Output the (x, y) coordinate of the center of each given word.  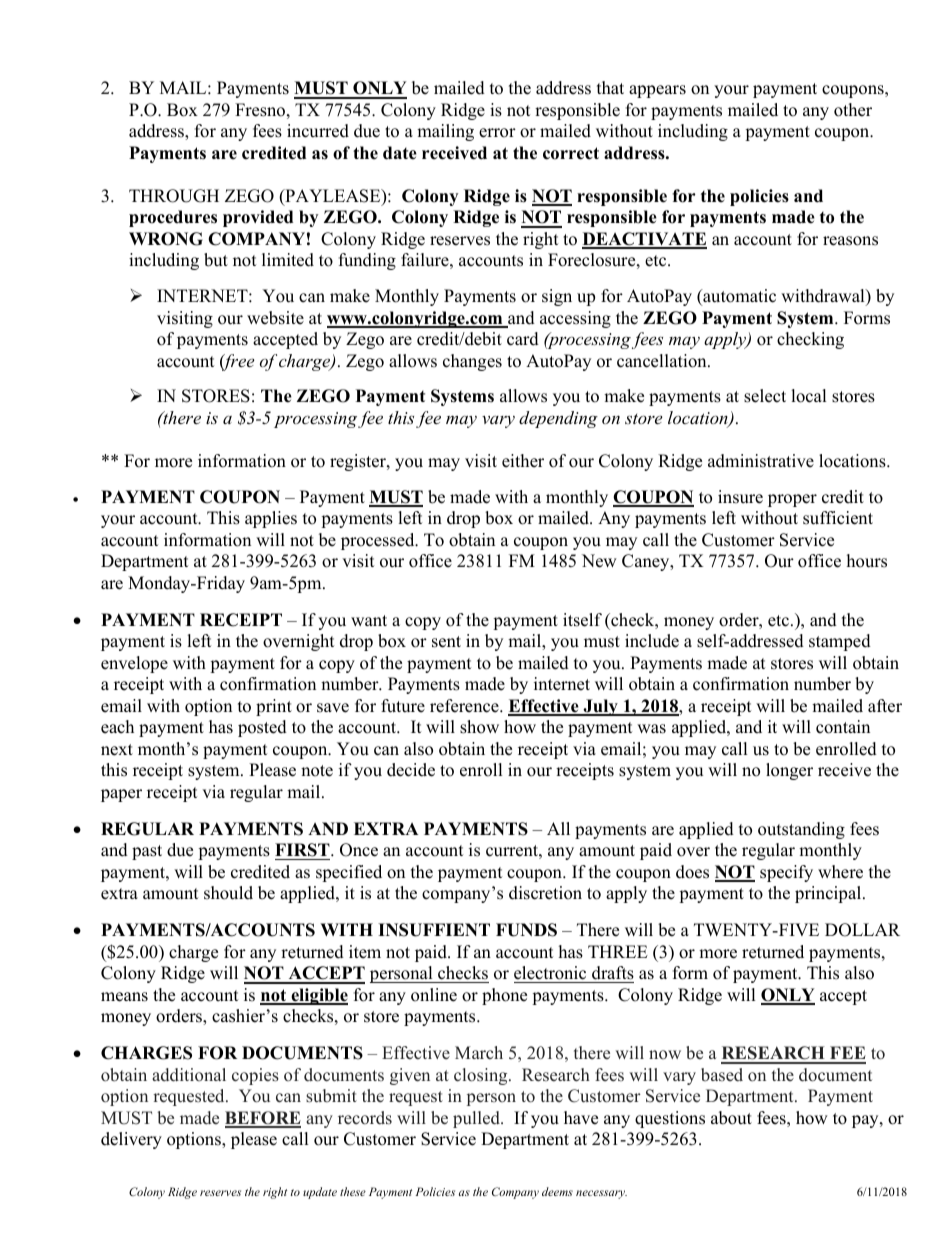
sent (446, 642)
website (275, 318)
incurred (318, 131)
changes (472, 362)
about (731, 1118)
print (274, 707)
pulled (477, 1119)
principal (829, 894)
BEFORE (263, 1119)
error (497, 133)
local (809, 396)
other (853, 110)
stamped (840, 642)
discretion (545, 893)
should (228, 893)
